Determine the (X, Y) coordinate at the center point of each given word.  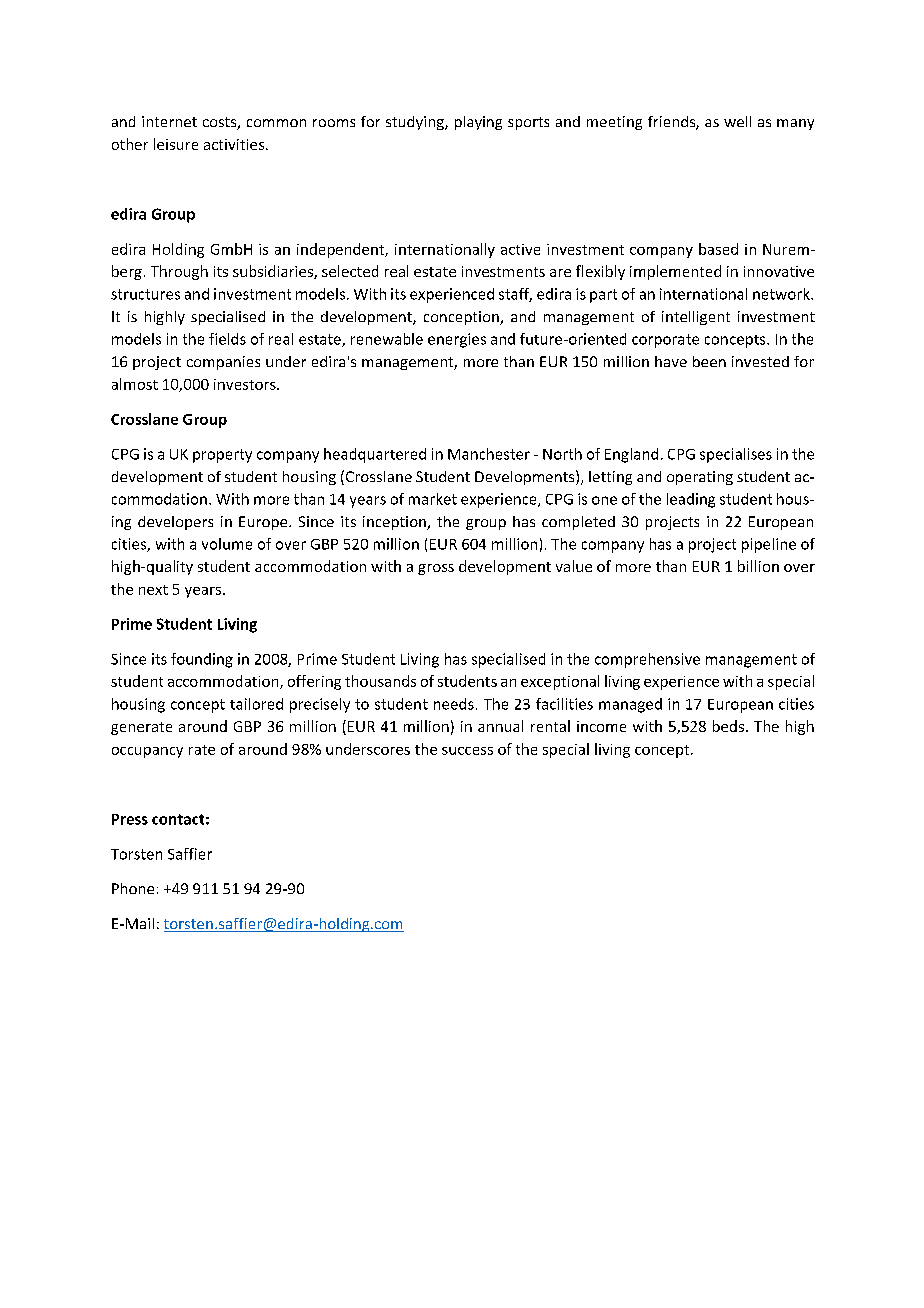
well (737, 121)
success (467, 751)
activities (235, 144)
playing (478, 123)
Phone (133, 888)
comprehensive (647, 660)
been (709, 361)
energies (457, 340)
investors (246, 384)
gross (436, 569)
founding (202, 660)
